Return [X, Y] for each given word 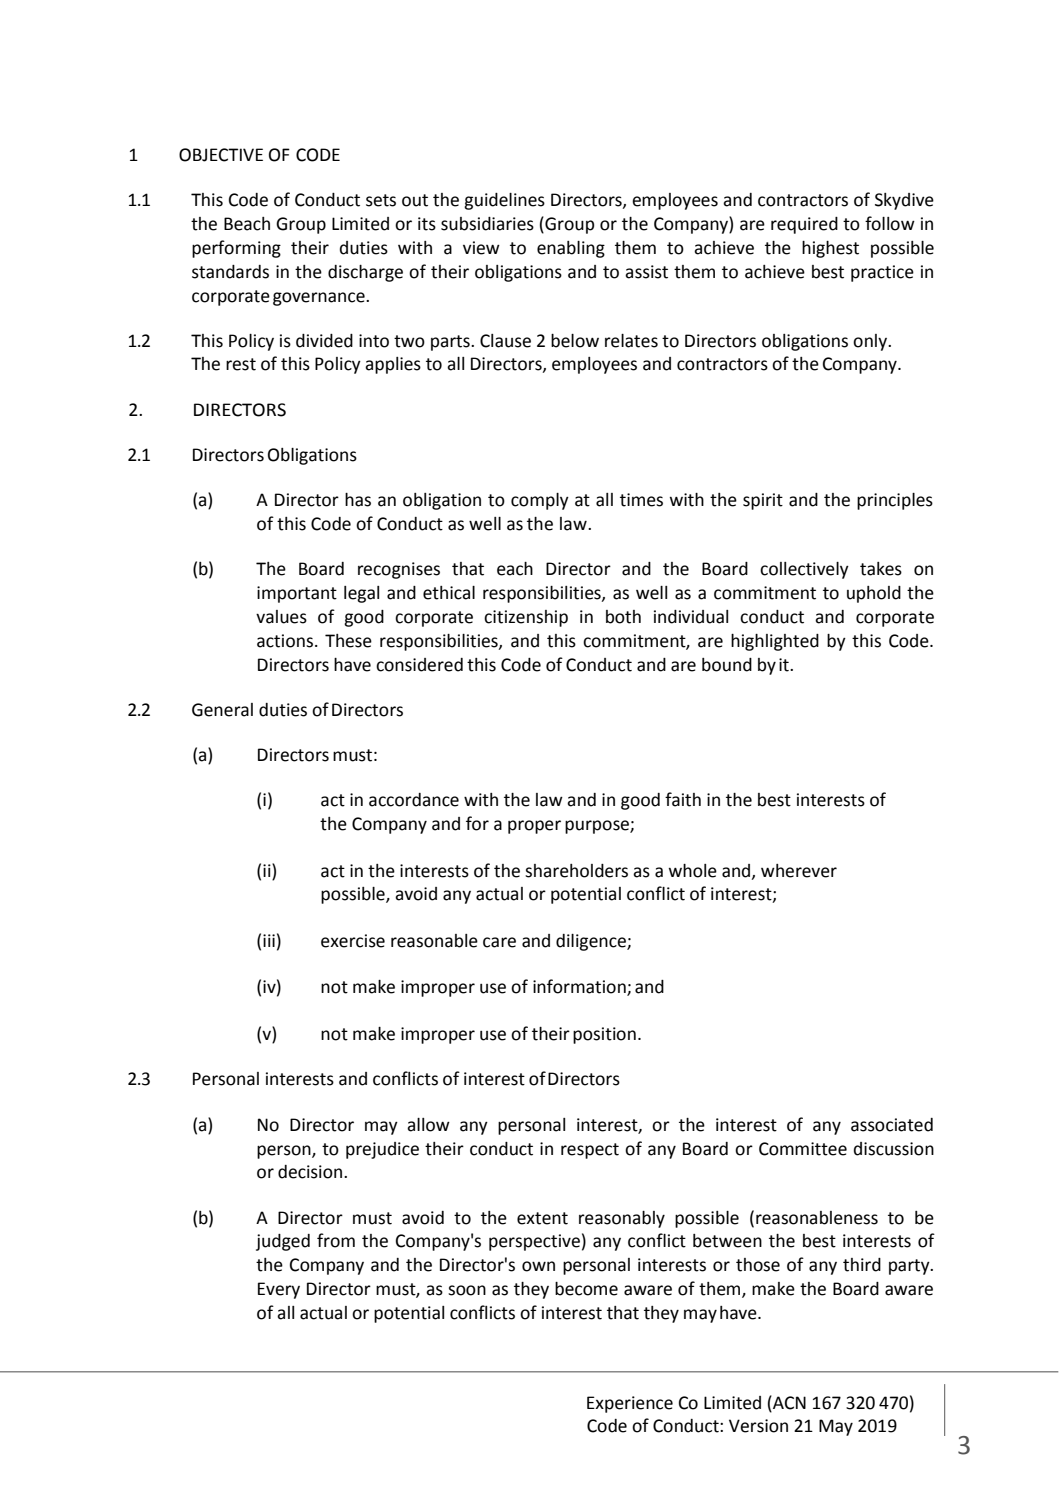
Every [279, 1290]
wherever [799, 871]
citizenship [526, 618]
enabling [571, 249]
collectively [804, 570]
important [297, 594]
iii [269, 940]
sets [381, 200]
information [580, 987]
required [804, 225]
